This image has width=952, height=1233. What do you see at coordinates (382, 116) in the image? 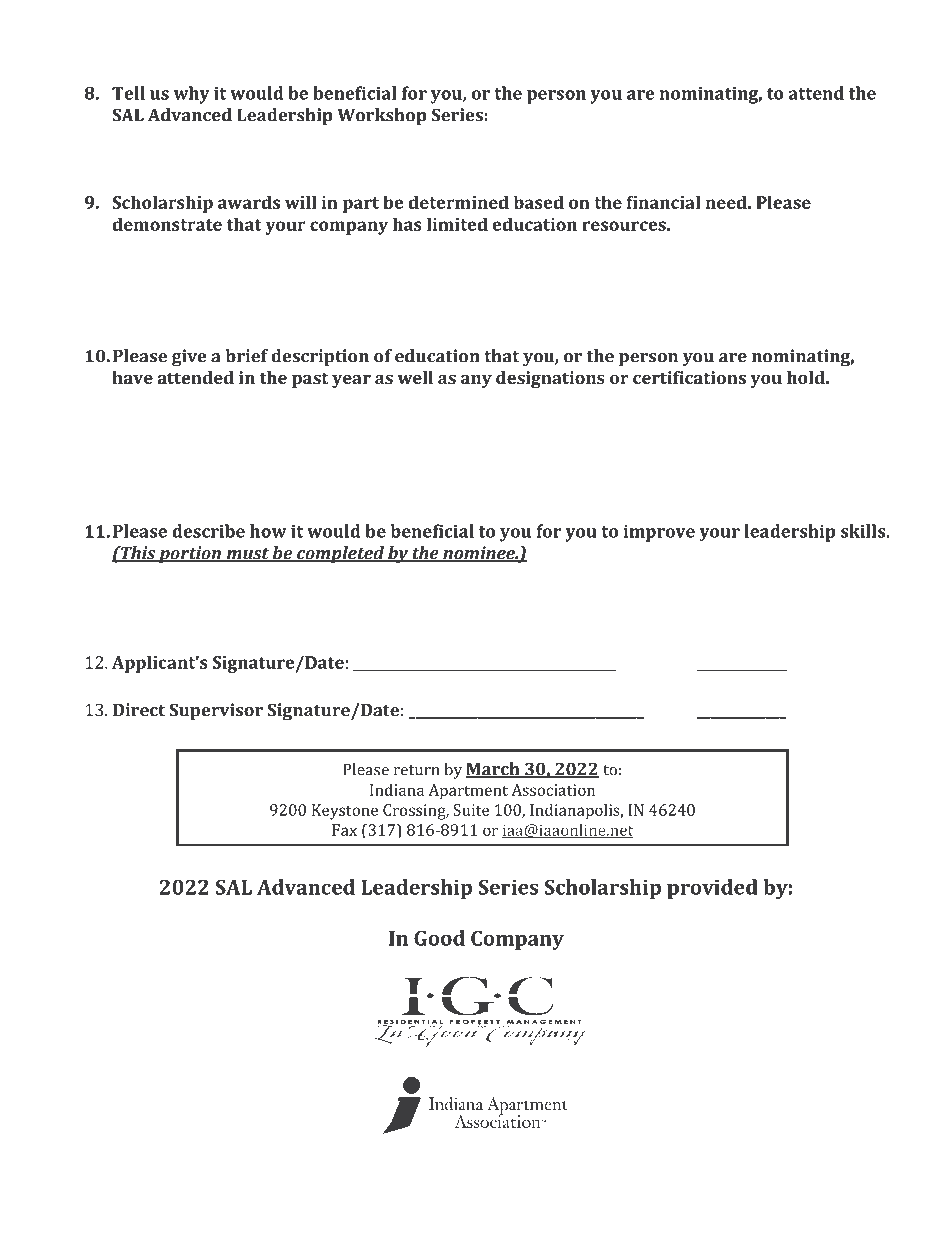
I see `Workshop` at bounding box center [382, 116].
